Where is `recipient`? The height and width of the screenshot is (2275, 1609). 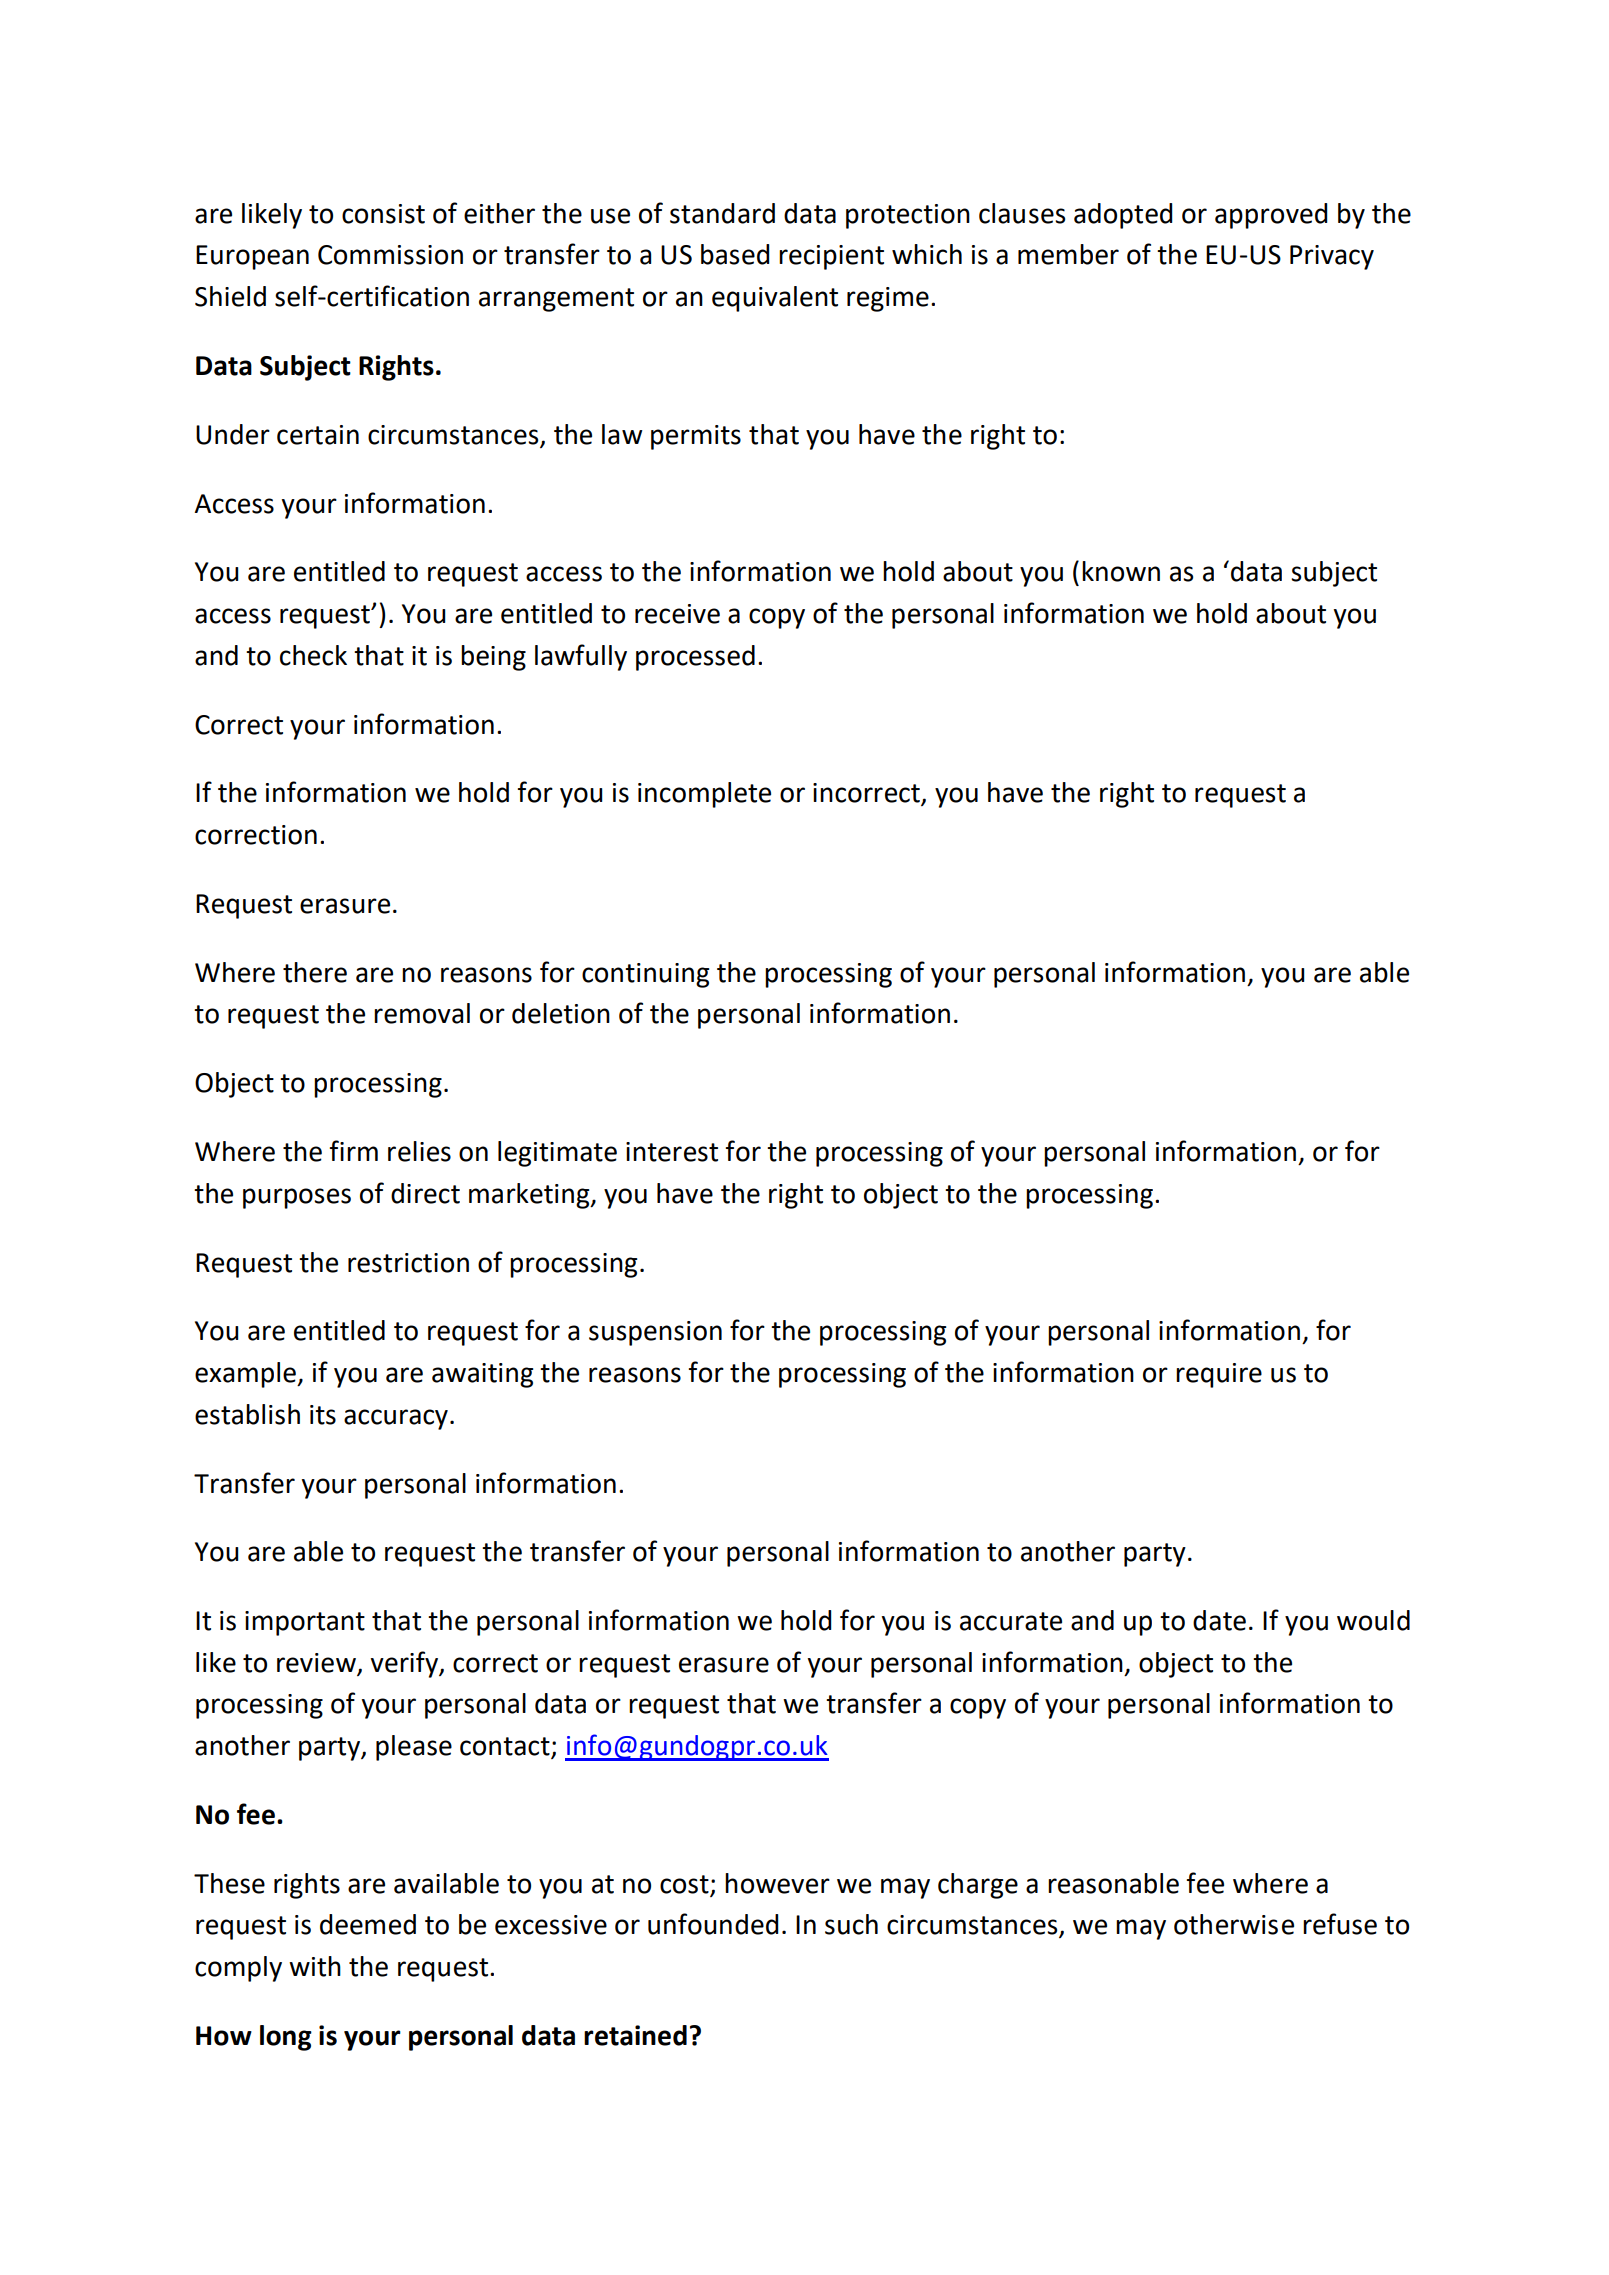 recipient is located at coordinates (831, 257).
